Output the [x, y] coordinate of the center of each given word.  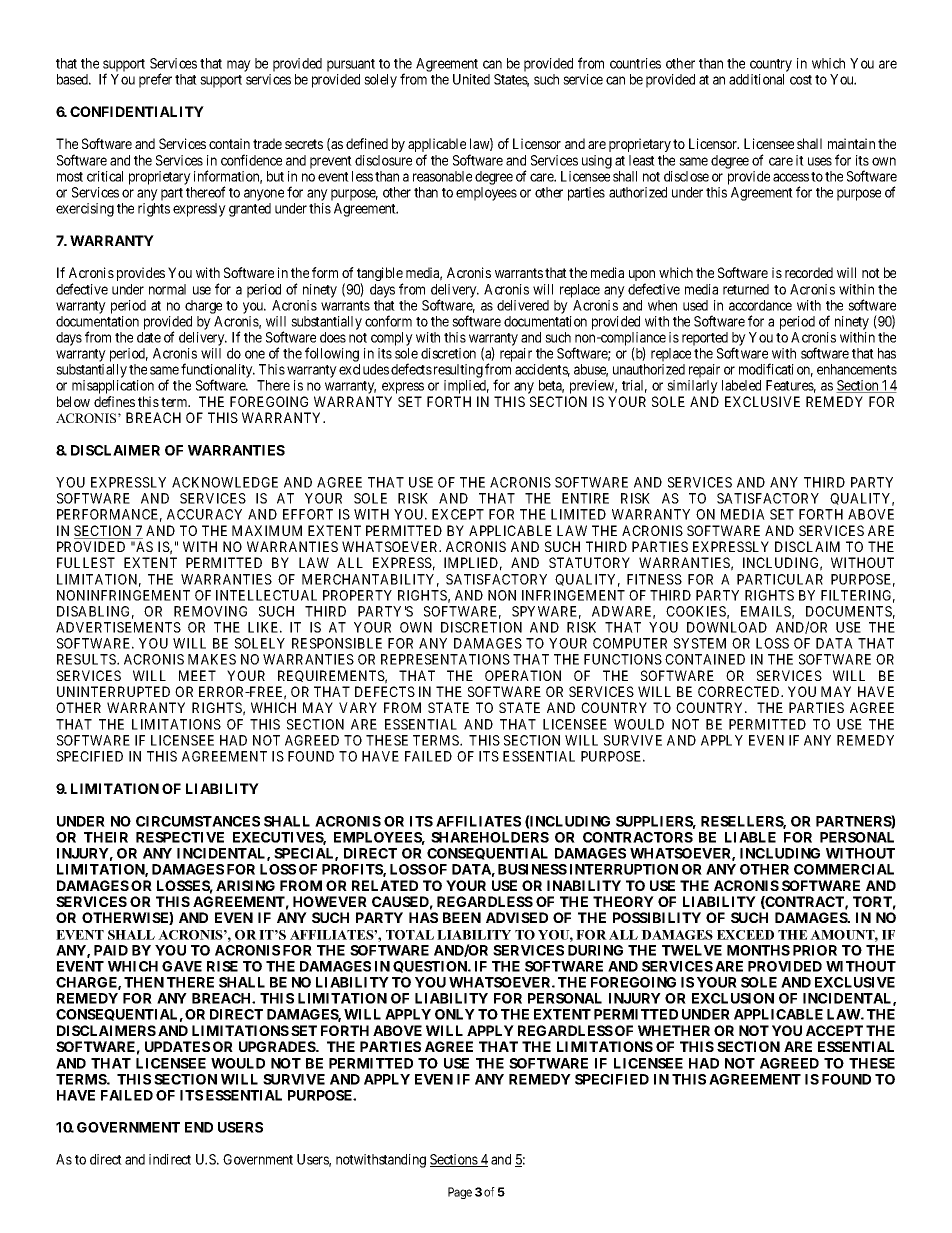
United [471, 79]
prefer [155, 80]
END [199, 1127]
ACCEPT [834, 1030]
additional [756, 79]
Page [460, 1193]
